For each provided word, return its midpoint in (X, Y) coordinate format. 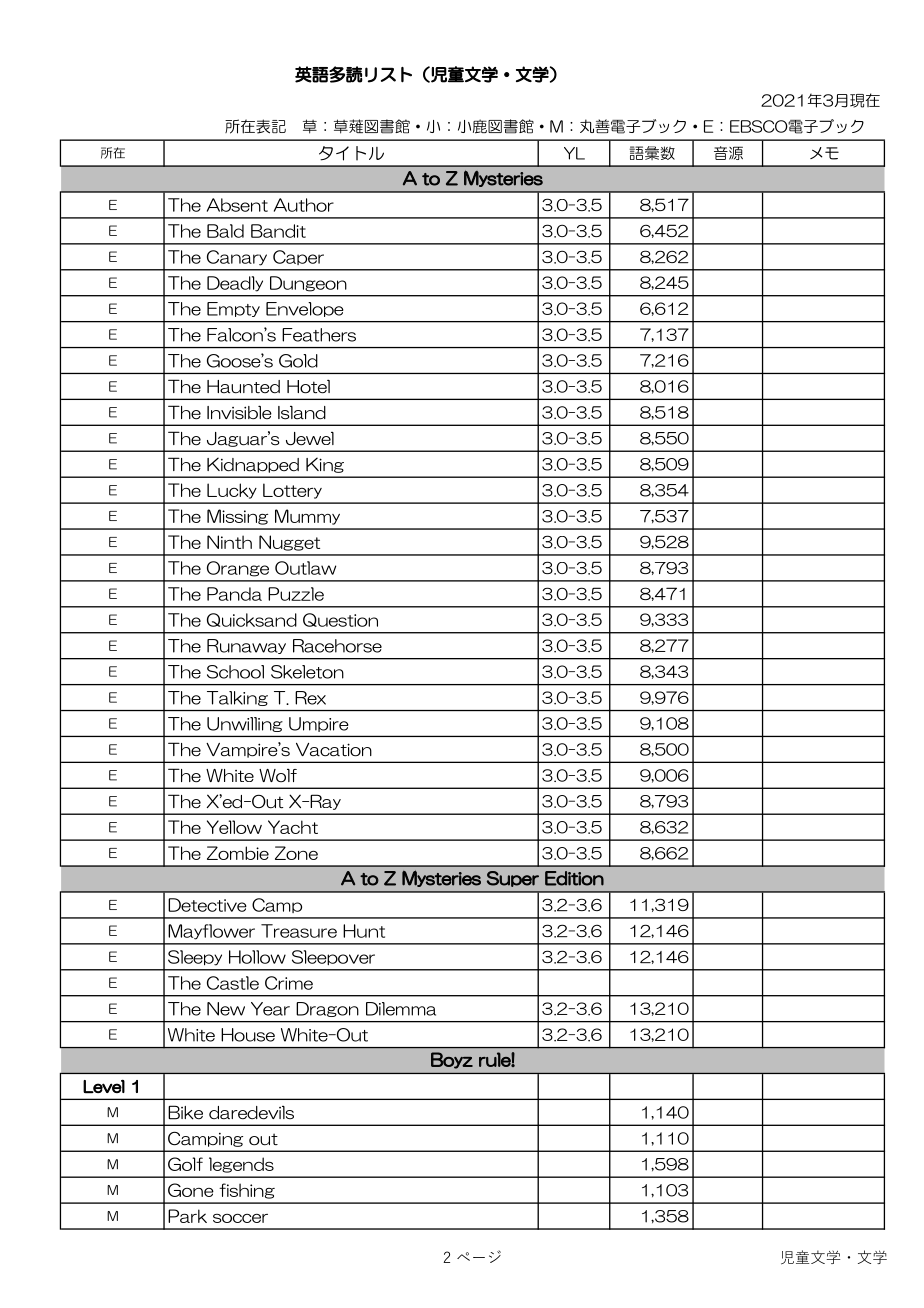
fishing (247, 1191)
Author (304, 205)
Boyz (452, 1060)
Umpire (319, 724)
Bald (225, 231)
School (235, 672)
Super (513, 879)
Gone (191, 1190)
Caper (298, 257)
